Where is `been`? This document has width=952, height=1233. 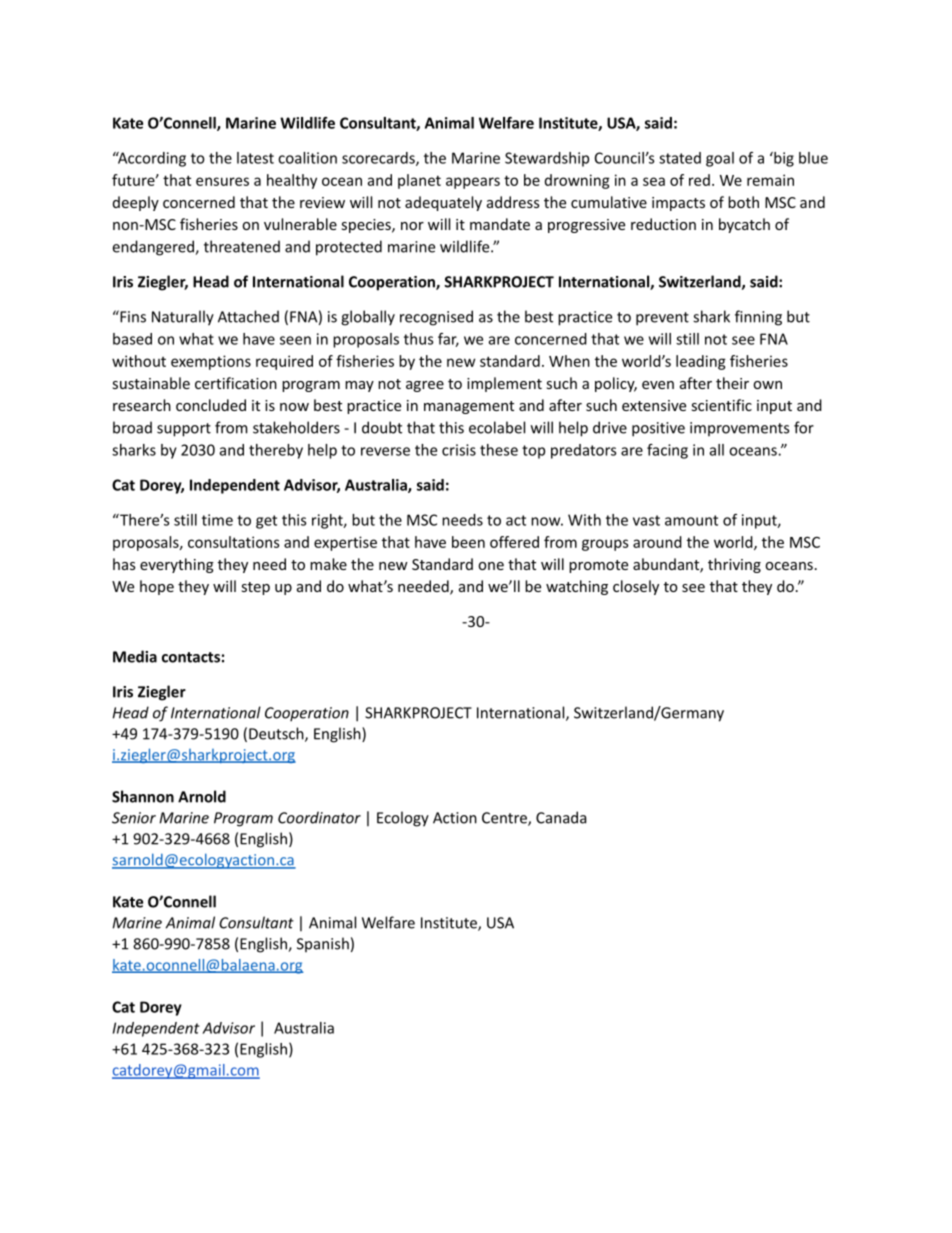 been is located at coordinates (468, 542).
